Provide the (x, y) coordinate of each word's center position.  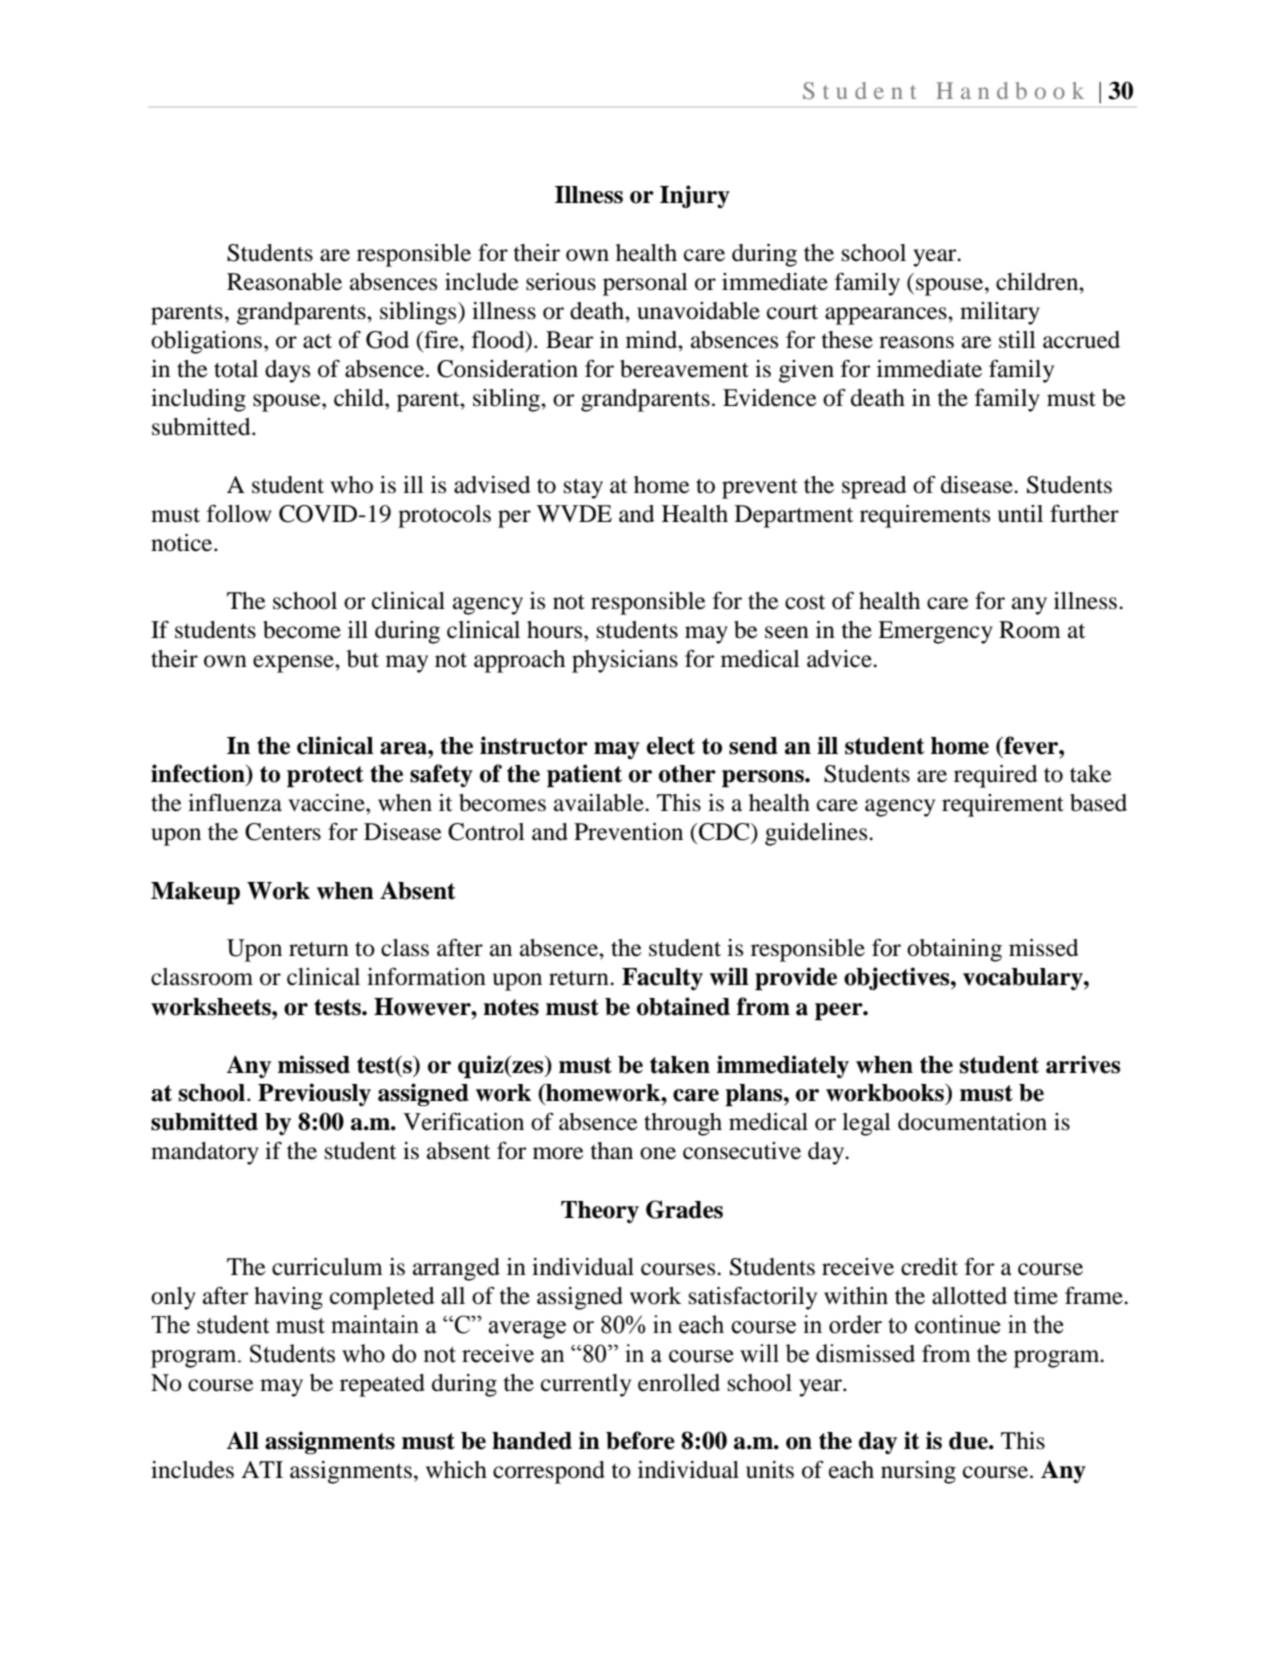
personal (645, 284)
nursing (918, 1472)
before (640, 1440)
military (1000, 313)
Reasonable (284, 282)
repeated (382, 1385)
